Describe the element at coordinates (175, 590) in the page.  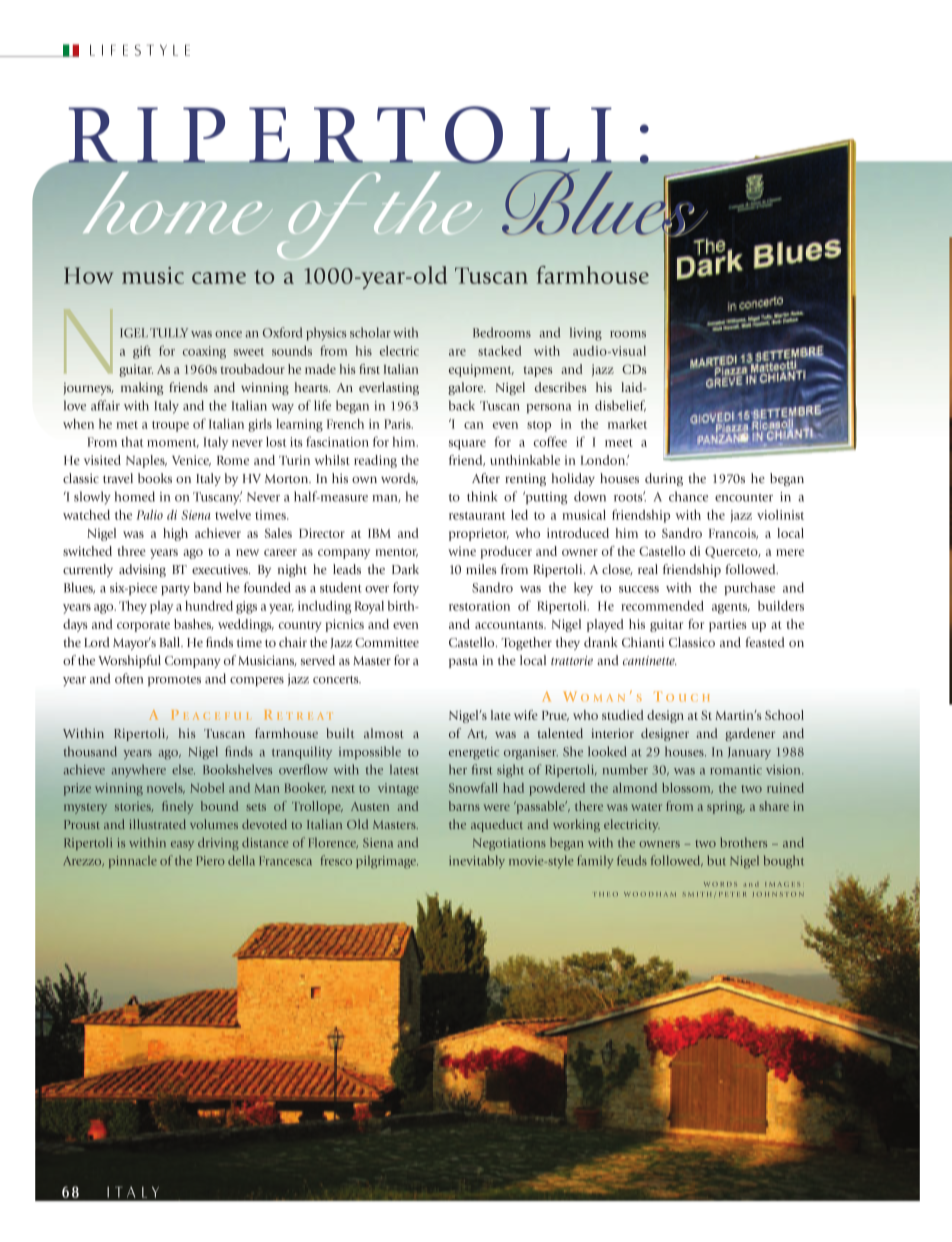
I see `party` at that location.
